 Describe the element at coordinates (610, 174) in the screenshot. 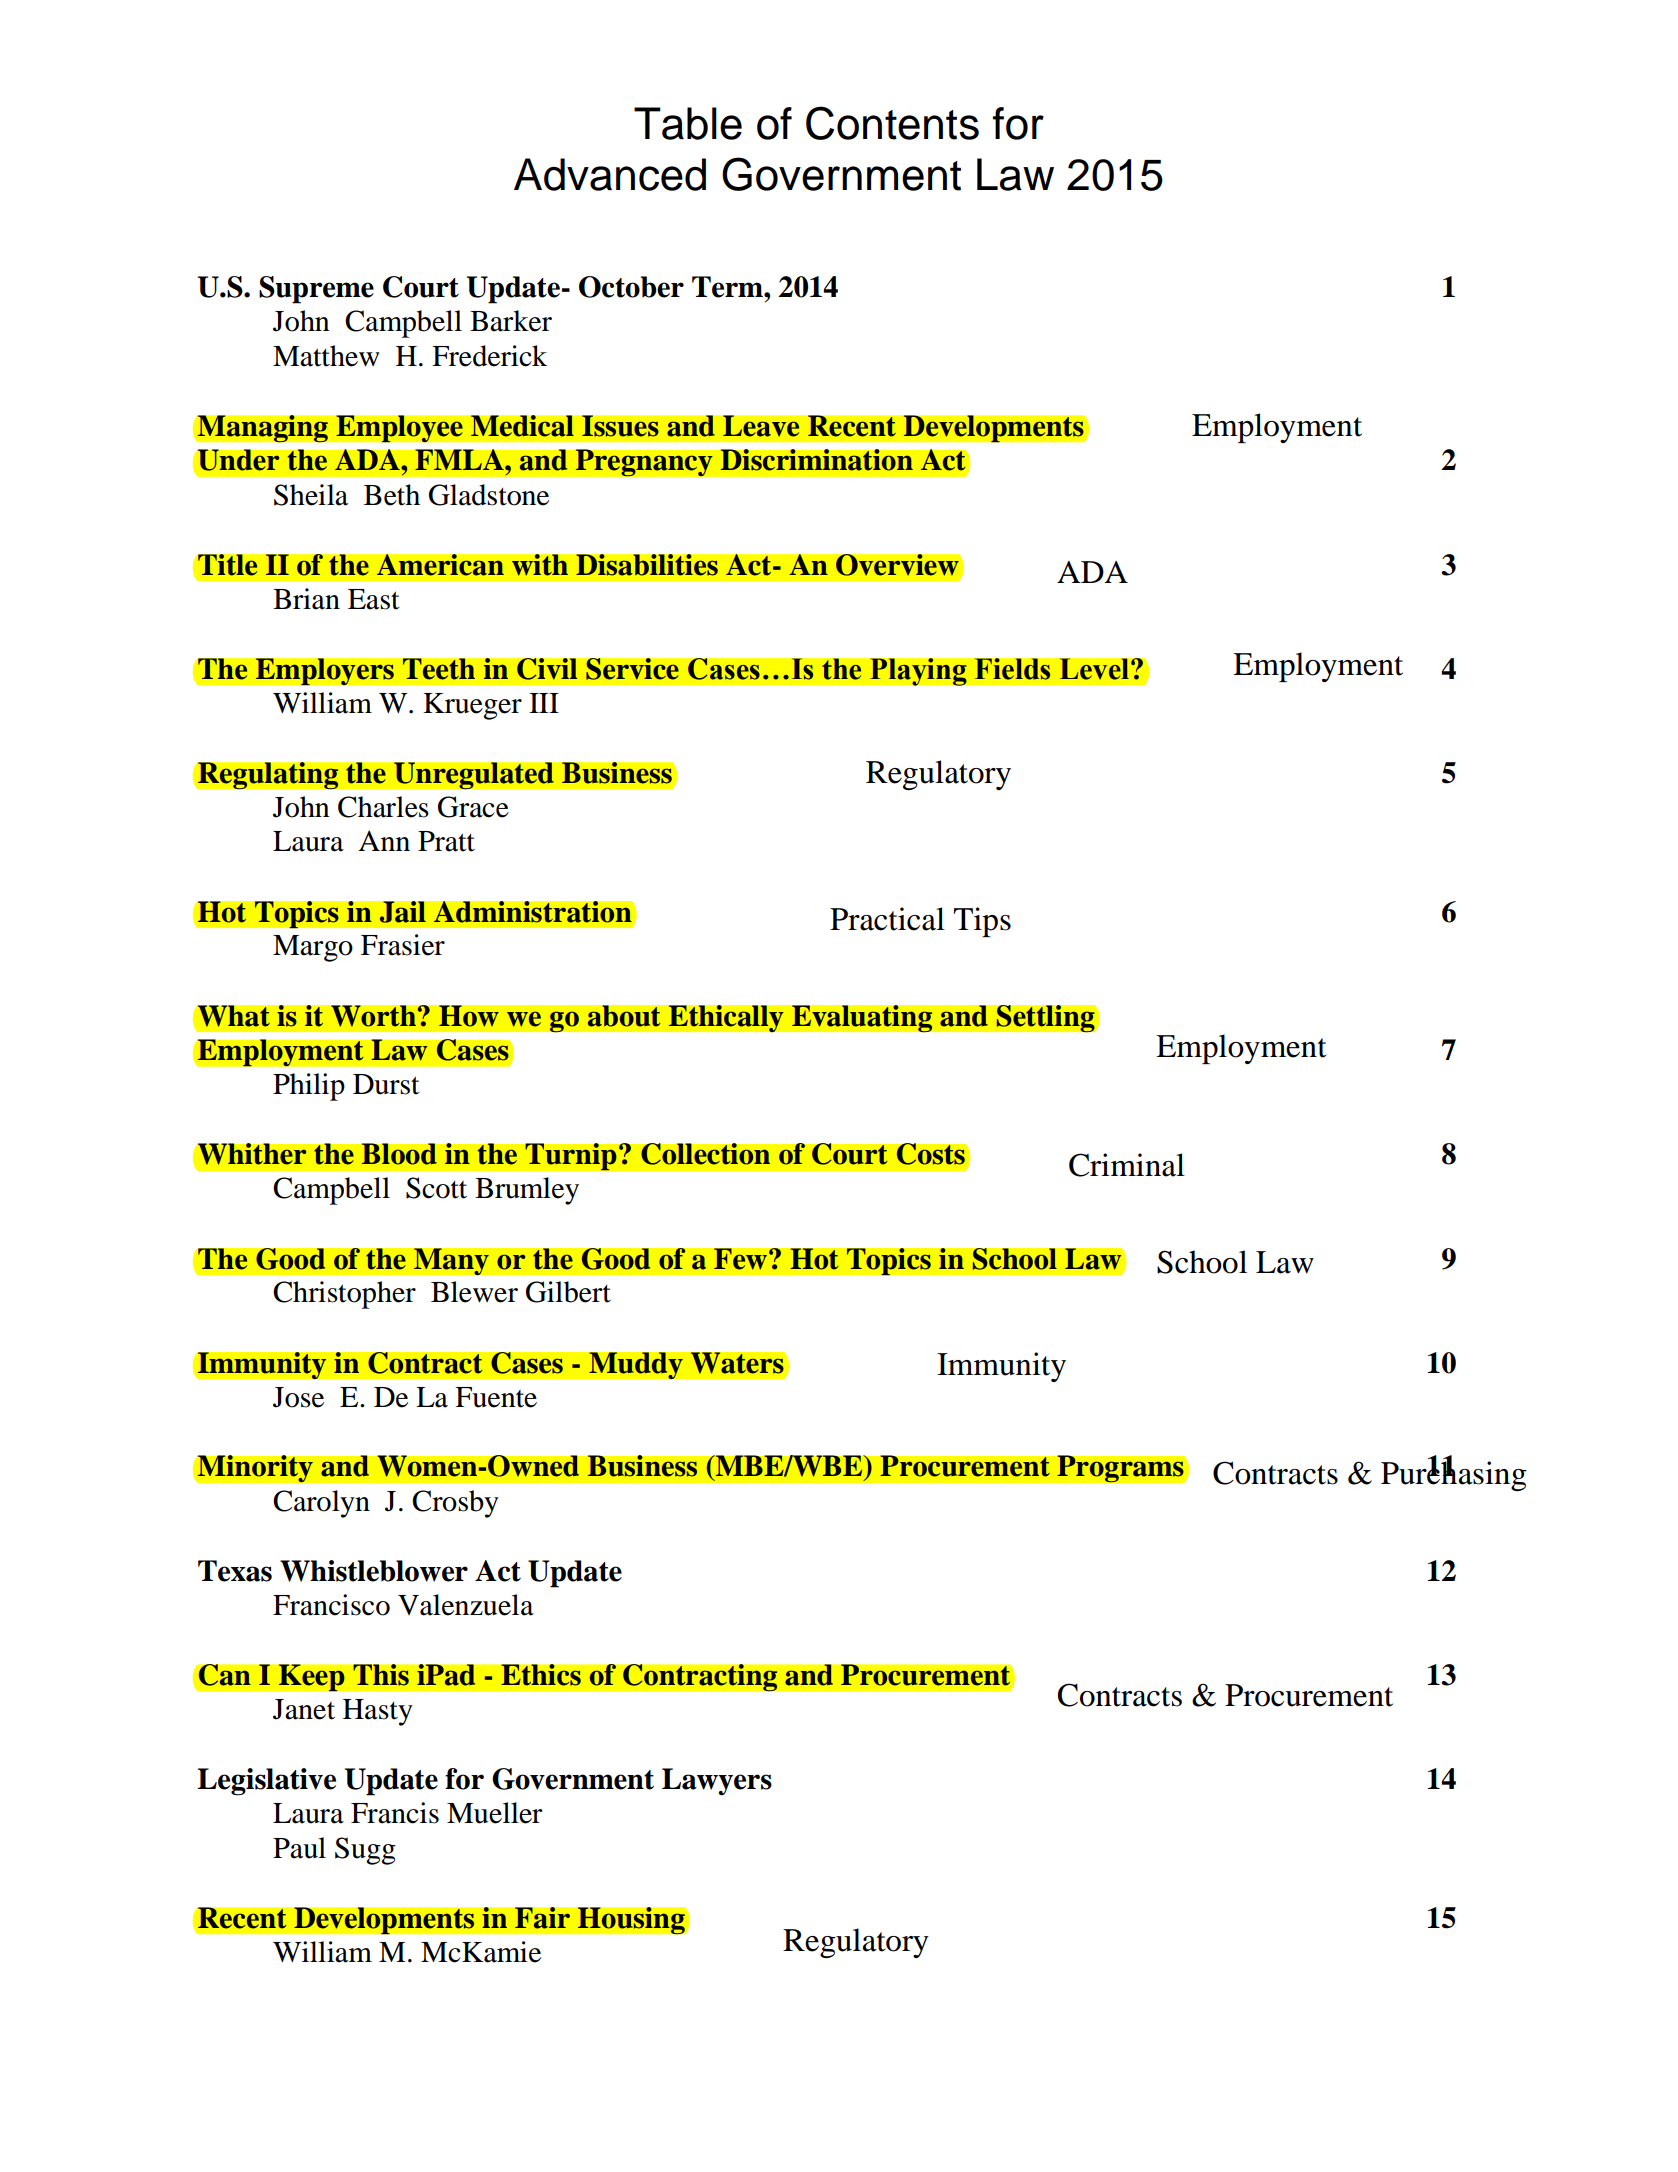

I see `Advanced` at that location.
